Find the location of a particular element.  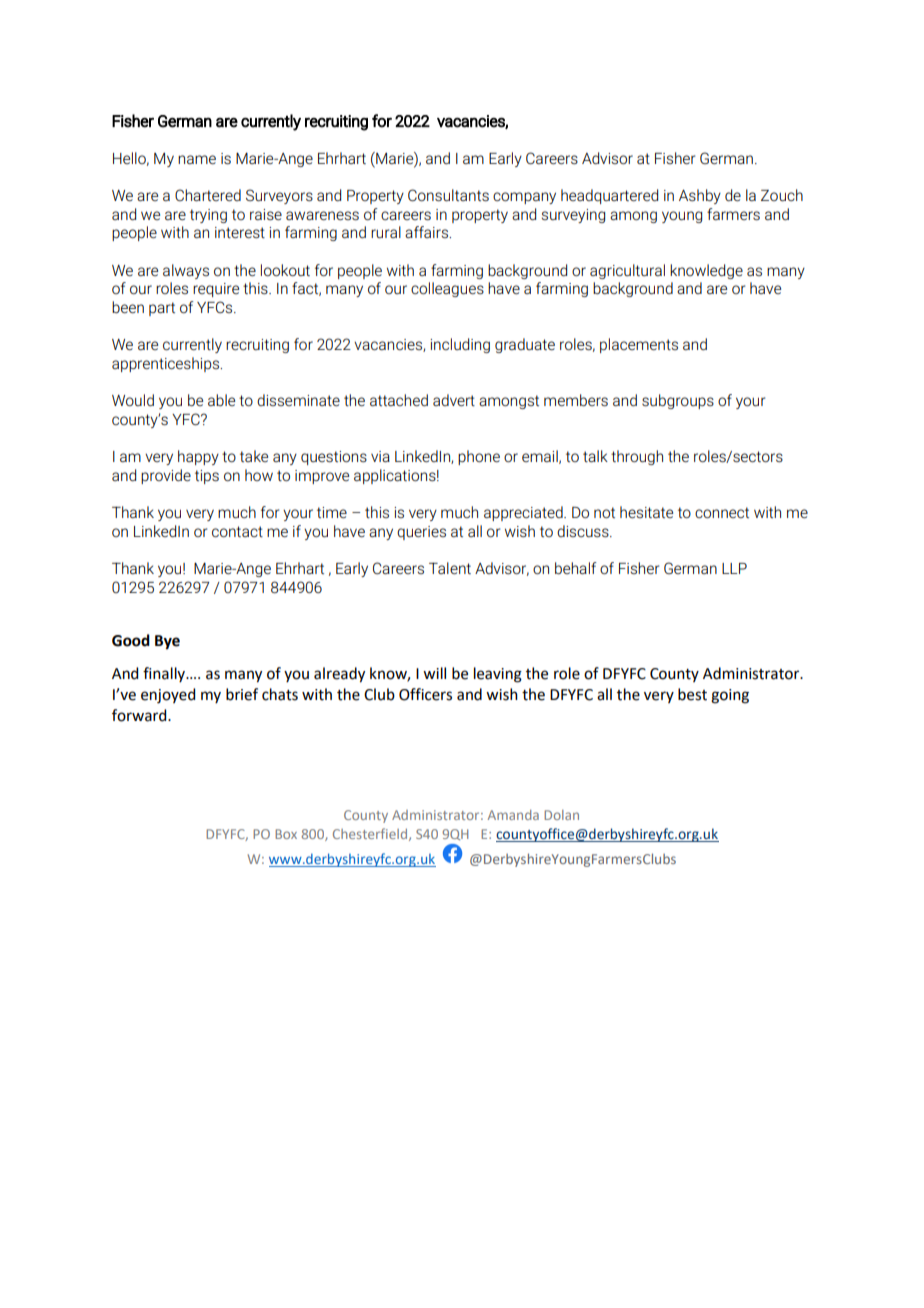

LLP is located at coordinates (734, 568).
